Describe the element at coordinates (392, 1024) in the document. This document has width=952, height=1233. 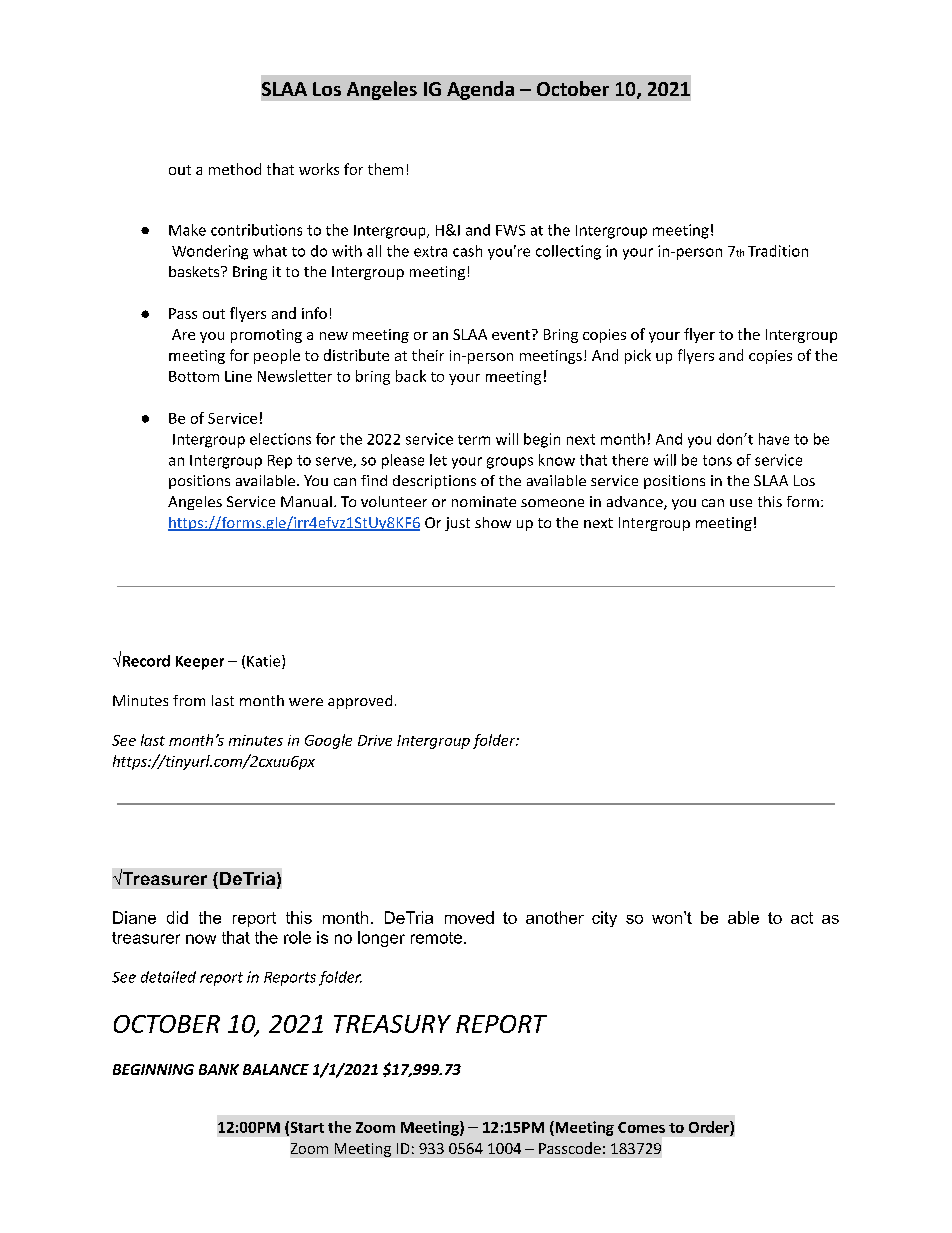
I see `TREASURY` at that location.
